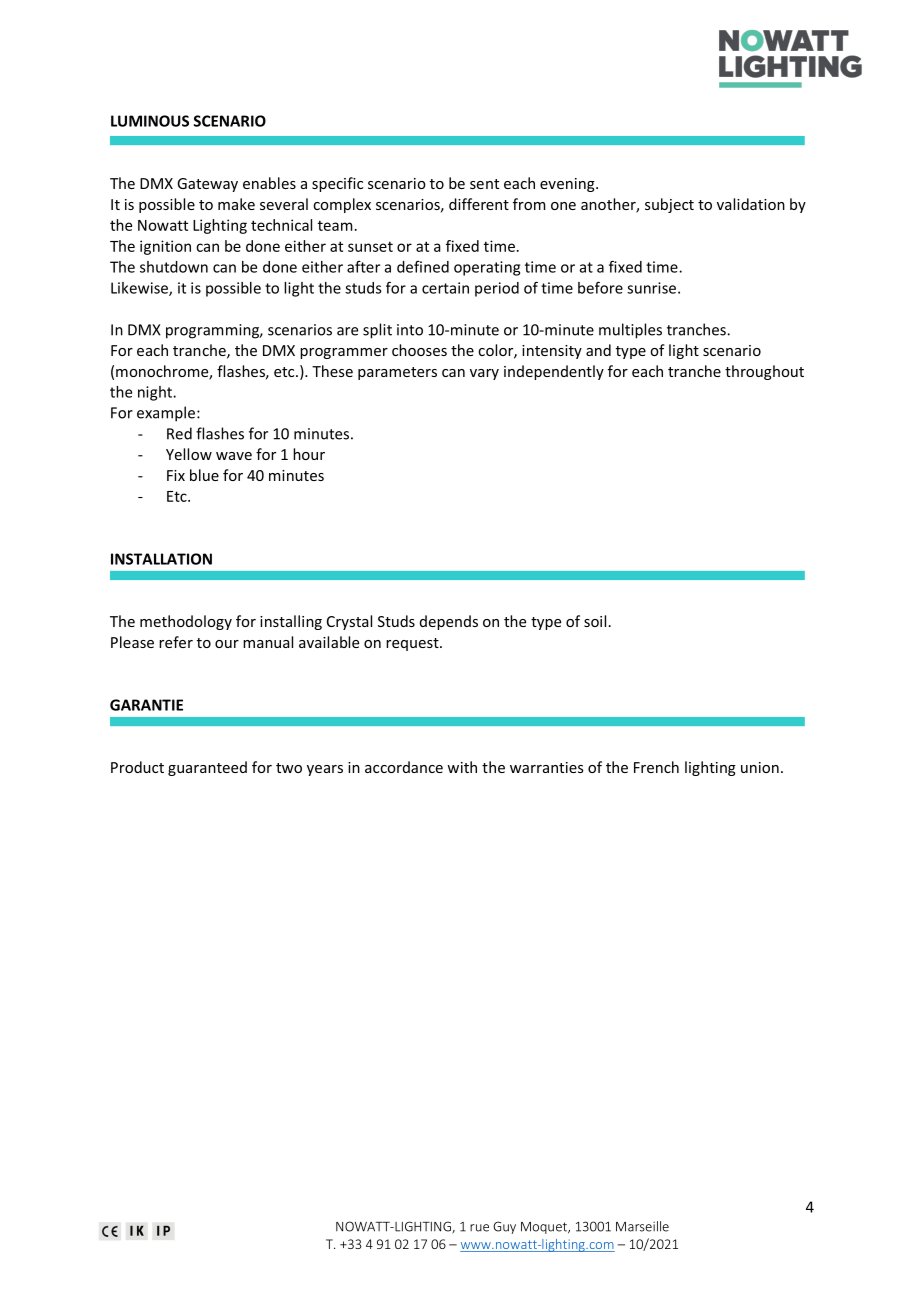 This screenshot has height=1308, width=924. Describe the element at coordinates (207, 768) in the screenshot. I see `guaranteed` at that location.
